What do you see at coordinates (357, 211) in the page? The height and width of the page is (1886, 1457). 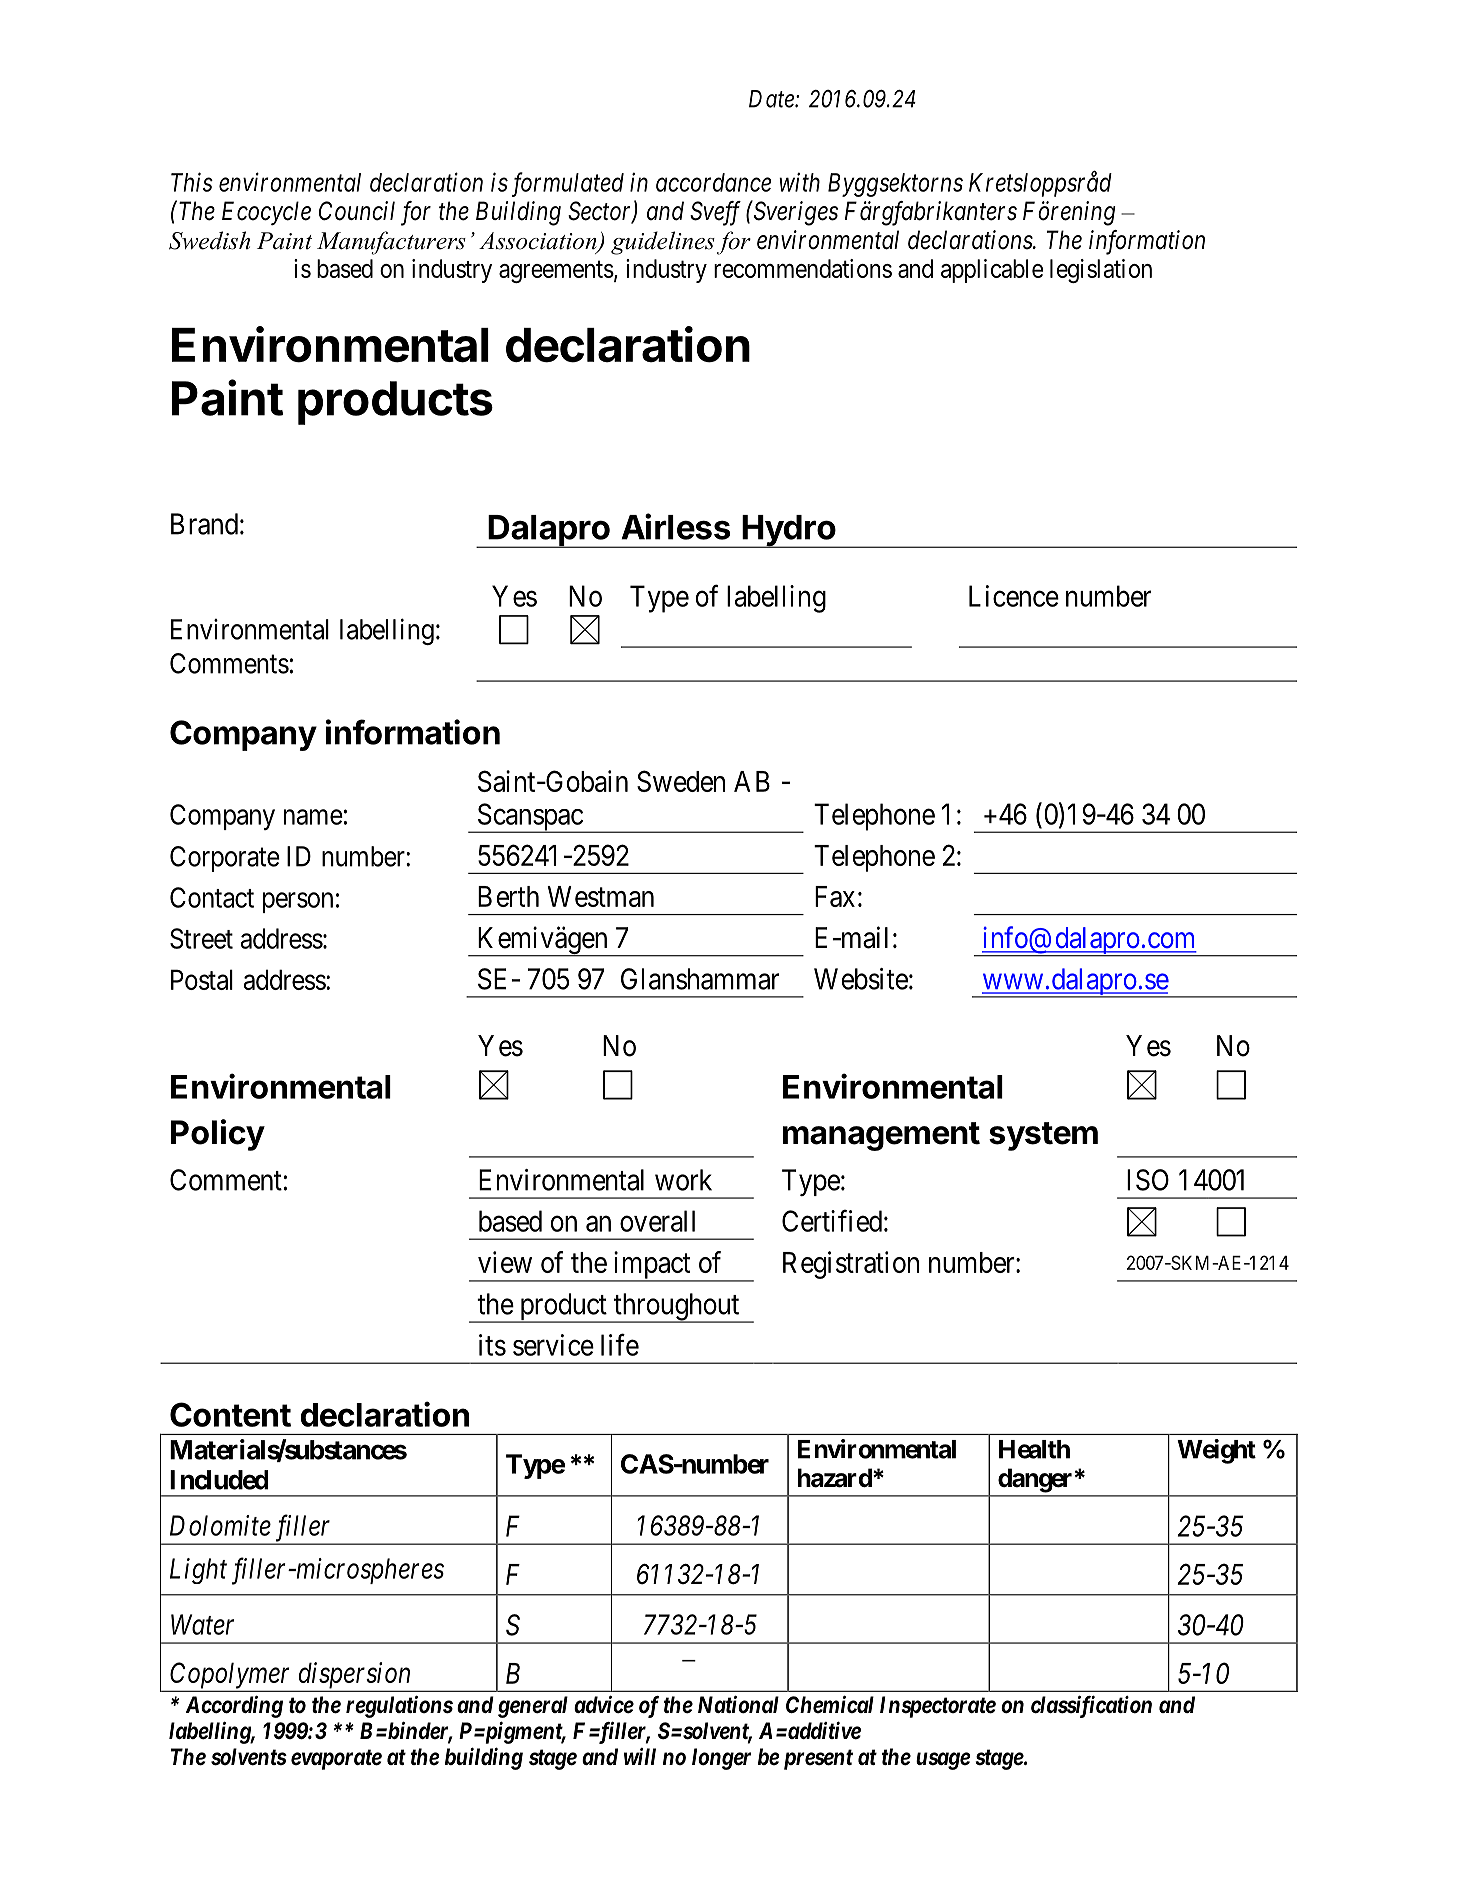 I see `Council` at bounding box center [357, 211].
